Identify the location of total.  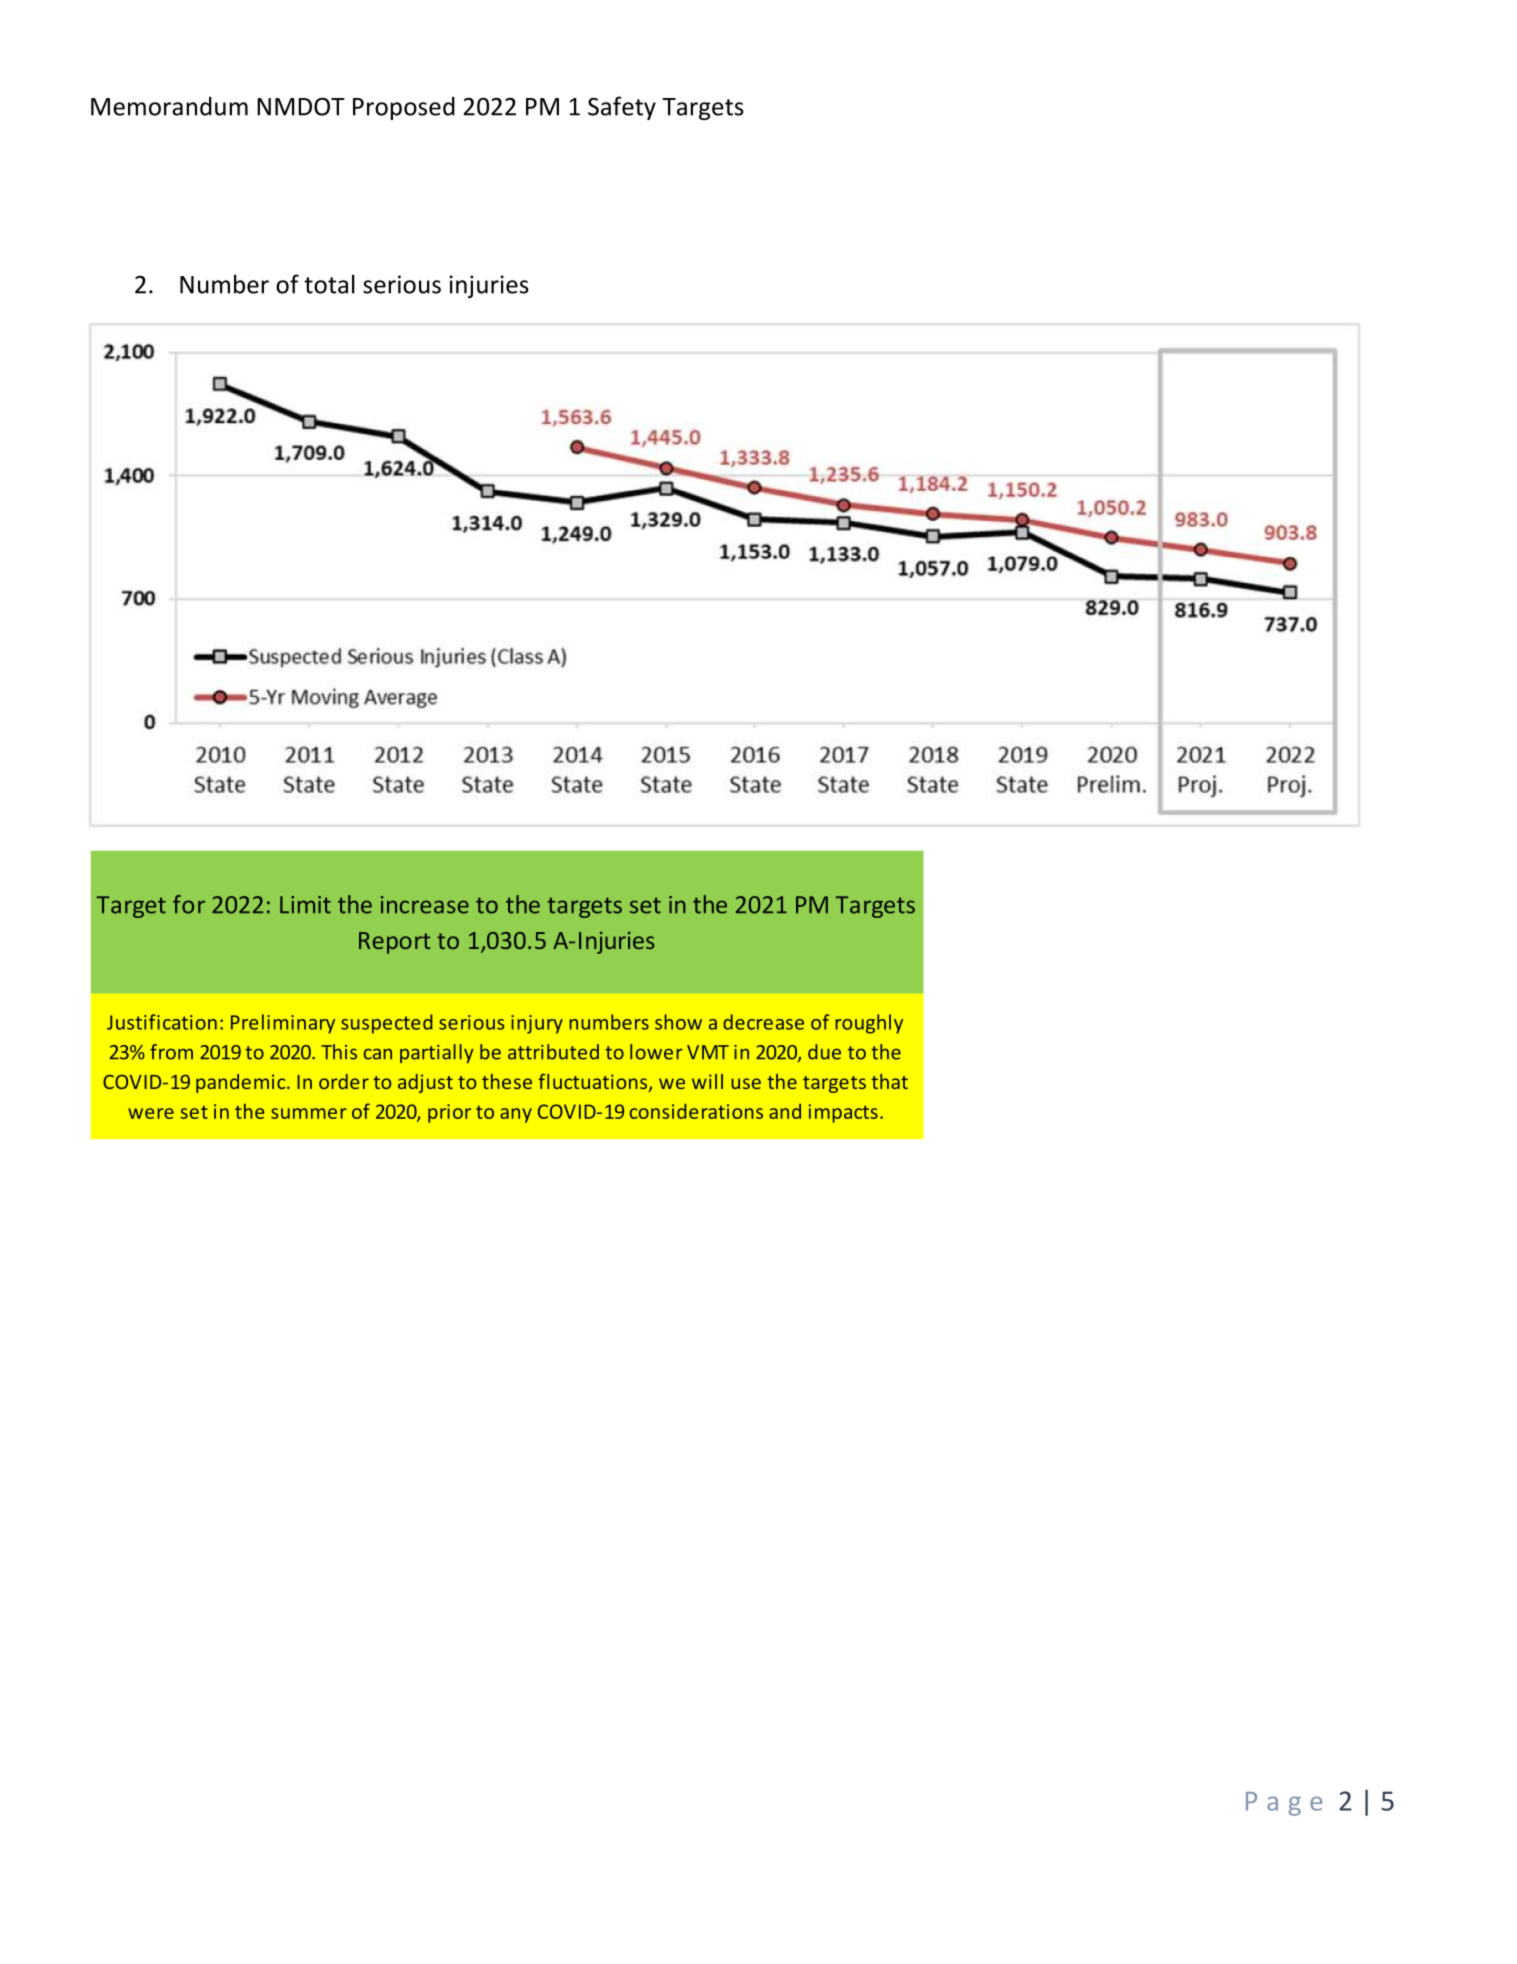
(329, 284).
